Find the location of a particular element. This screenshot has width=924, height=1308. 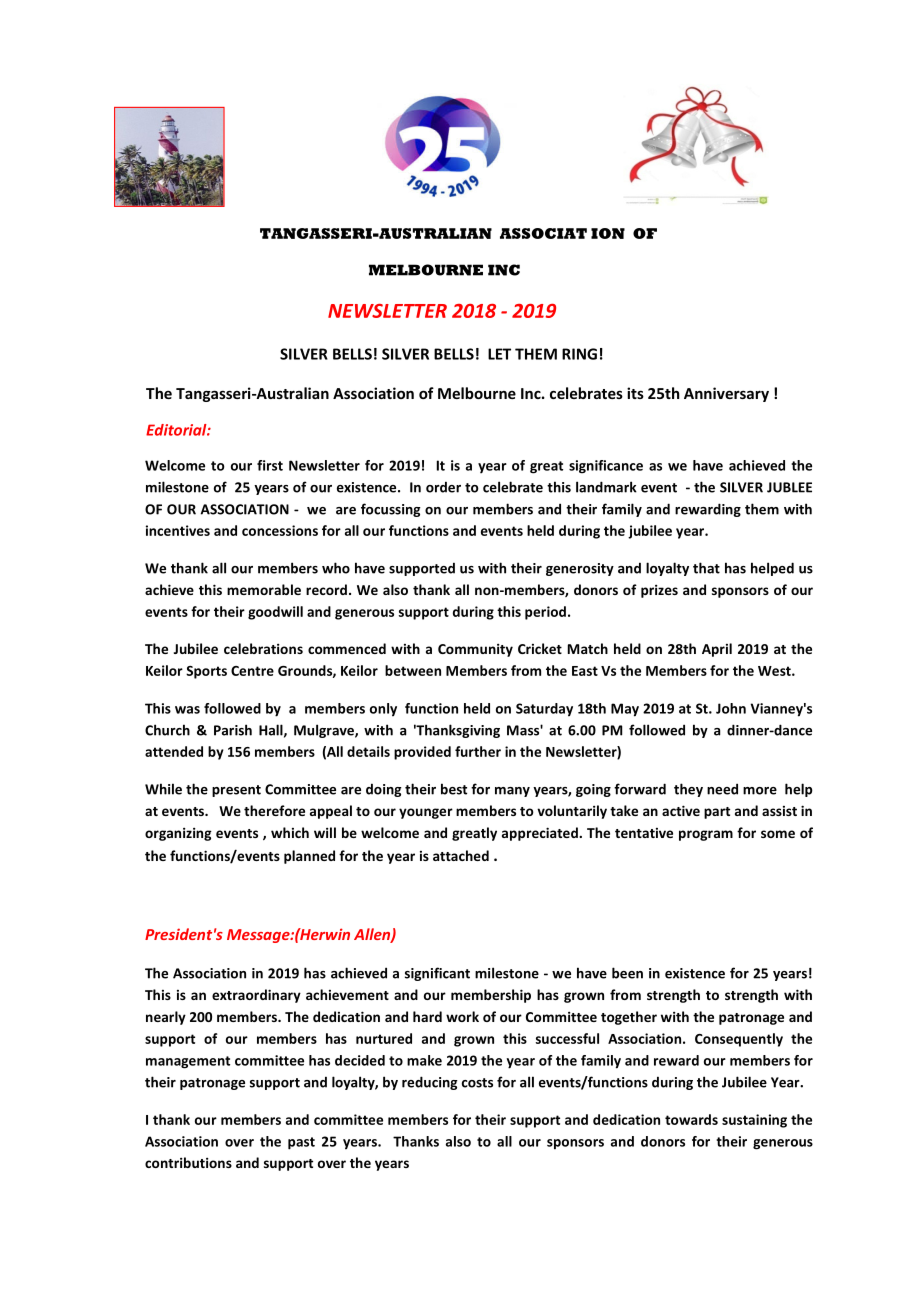

towards is located at coordinates (691, 1119).
